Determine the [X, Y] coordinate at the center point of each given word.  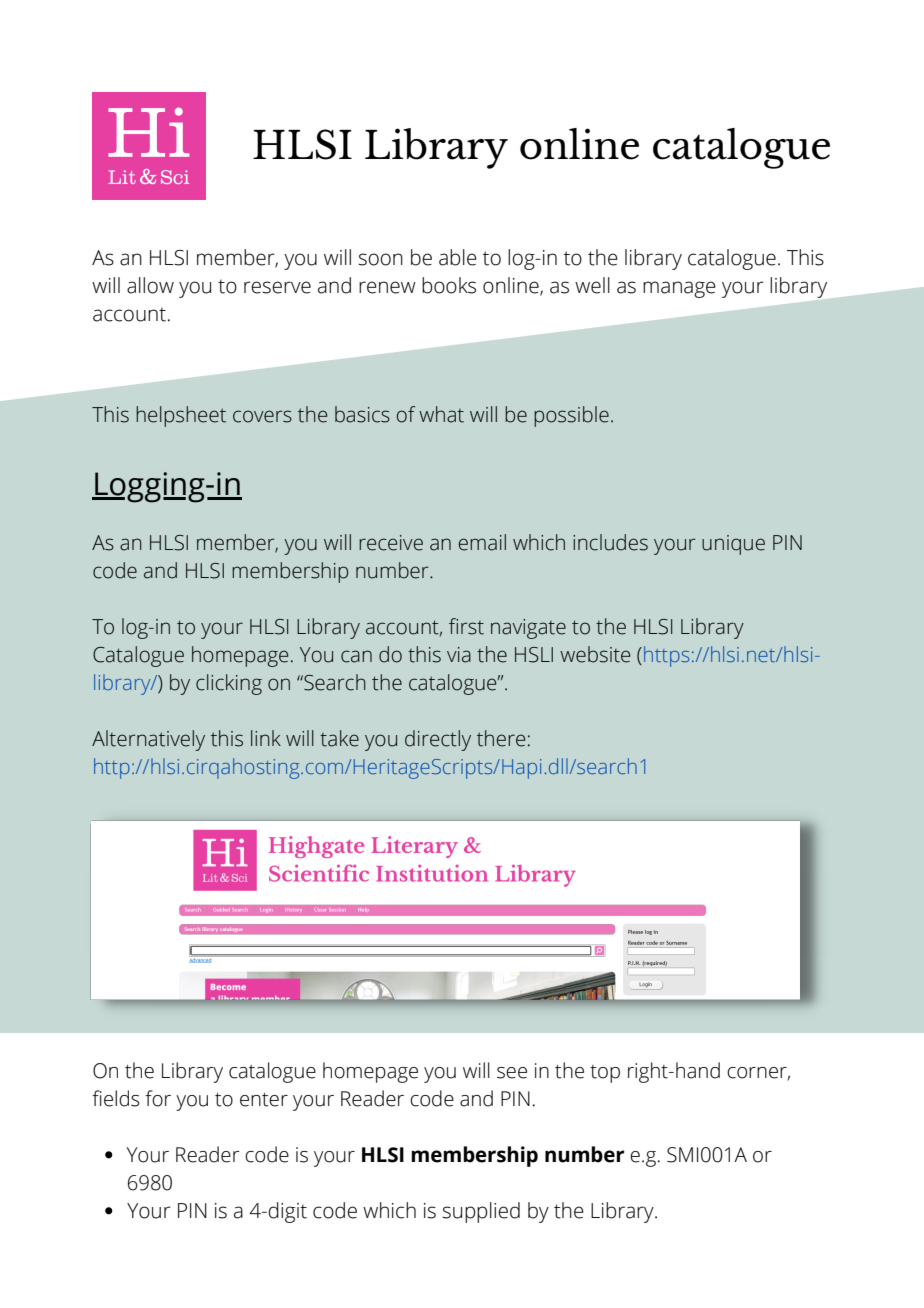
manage [679, 289]
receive [391, 543]
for [158, 1098]
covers [262, 416]
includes [610, 542]
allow [150, 285]
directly [438, 740]
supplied [481, 1212]
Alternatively [148, 740]
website [595, 654]
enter [264, 1100]
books [449, 285]
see [512, 1073]
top [605, 1074]
